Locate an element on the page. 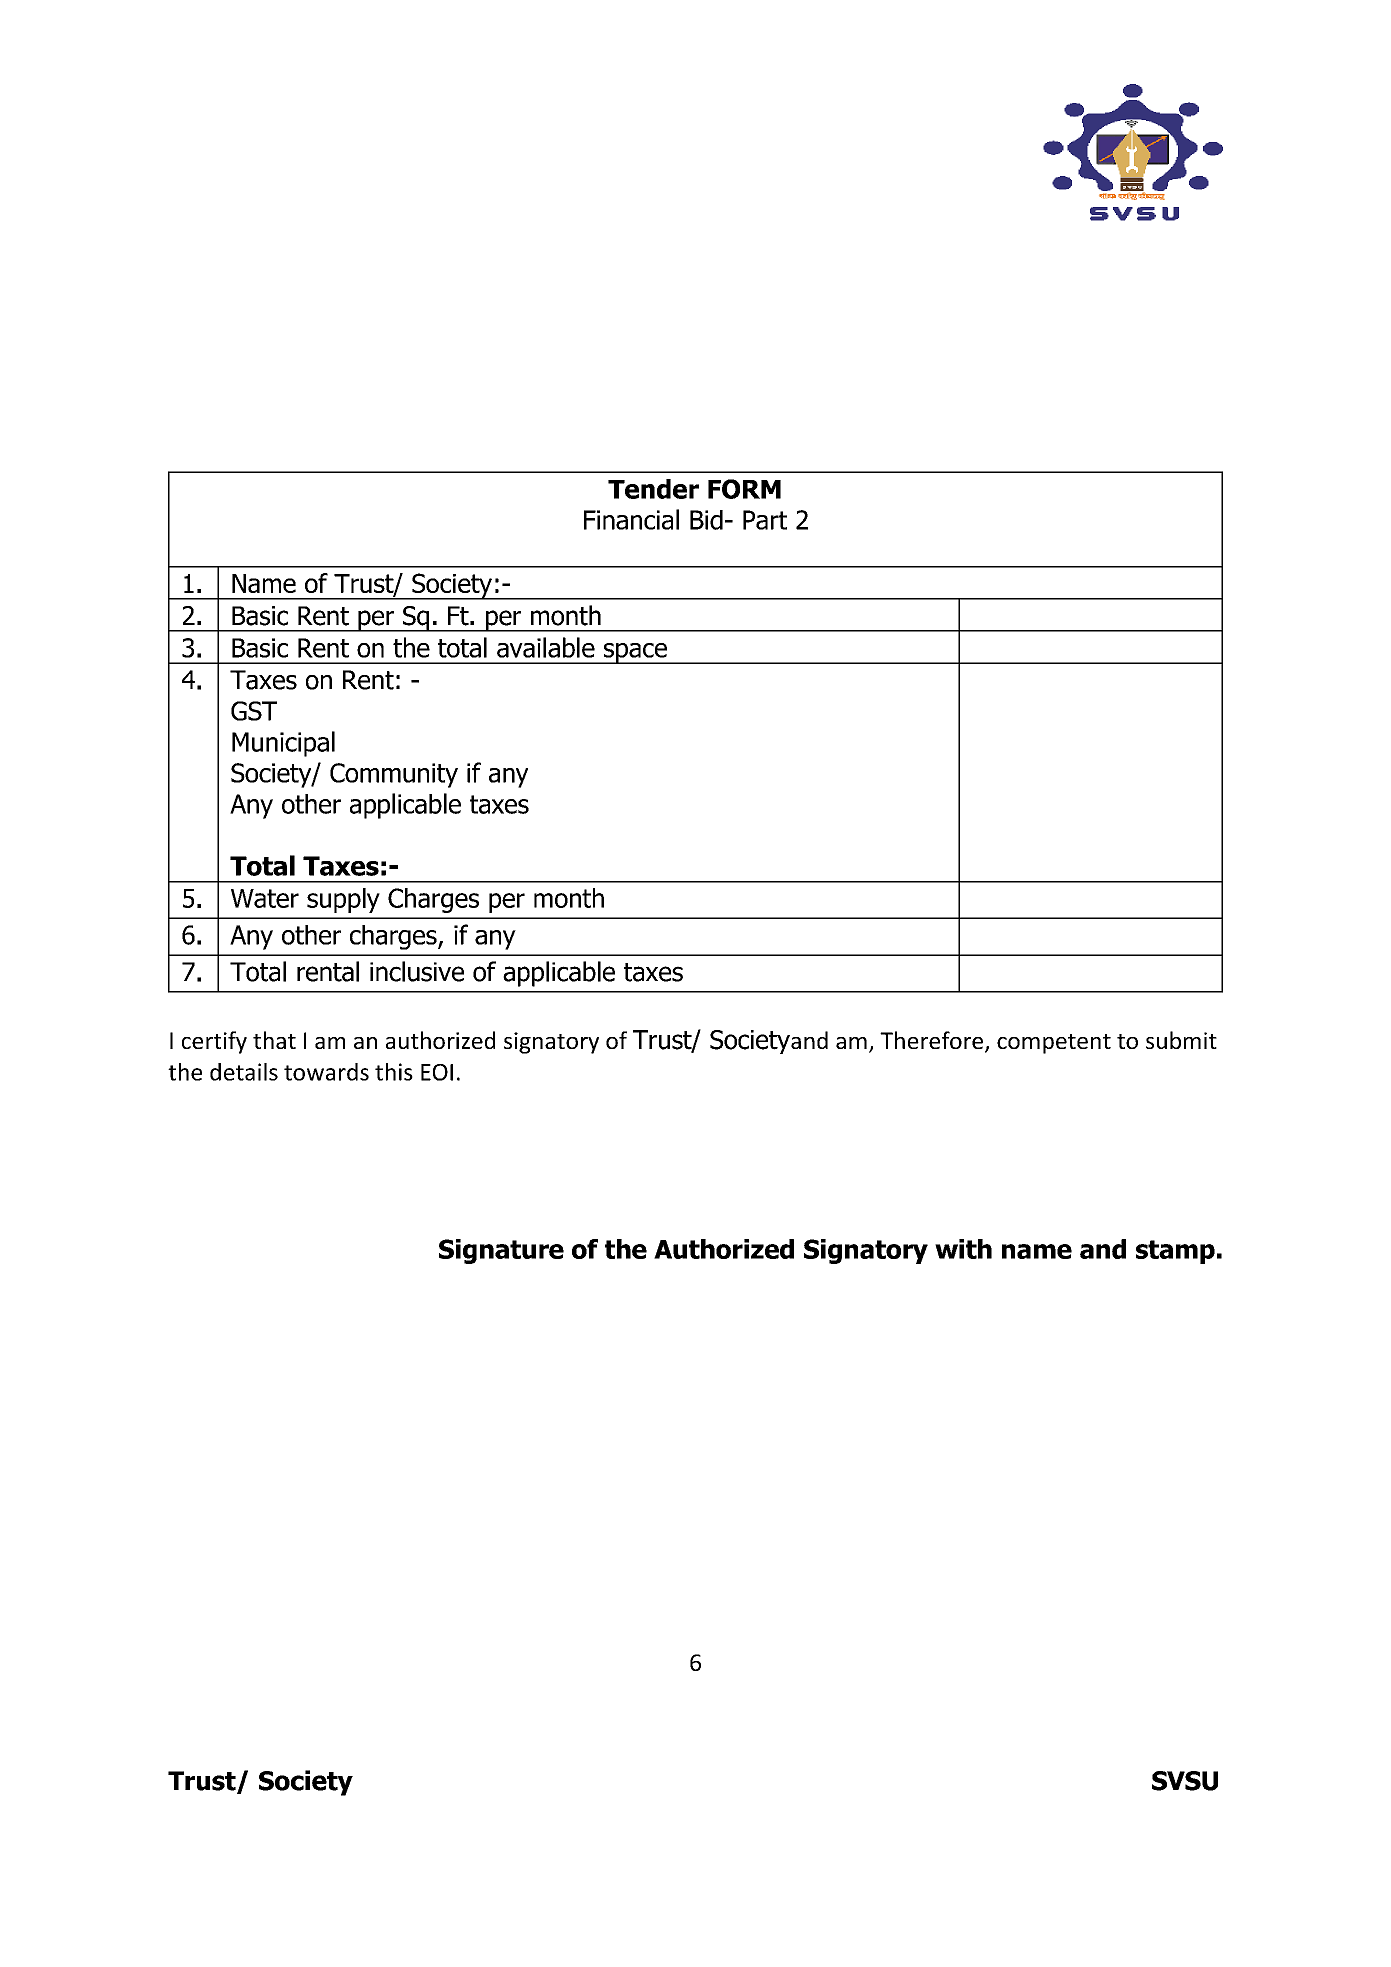  Signature is located at coordinates (501, 1251).
